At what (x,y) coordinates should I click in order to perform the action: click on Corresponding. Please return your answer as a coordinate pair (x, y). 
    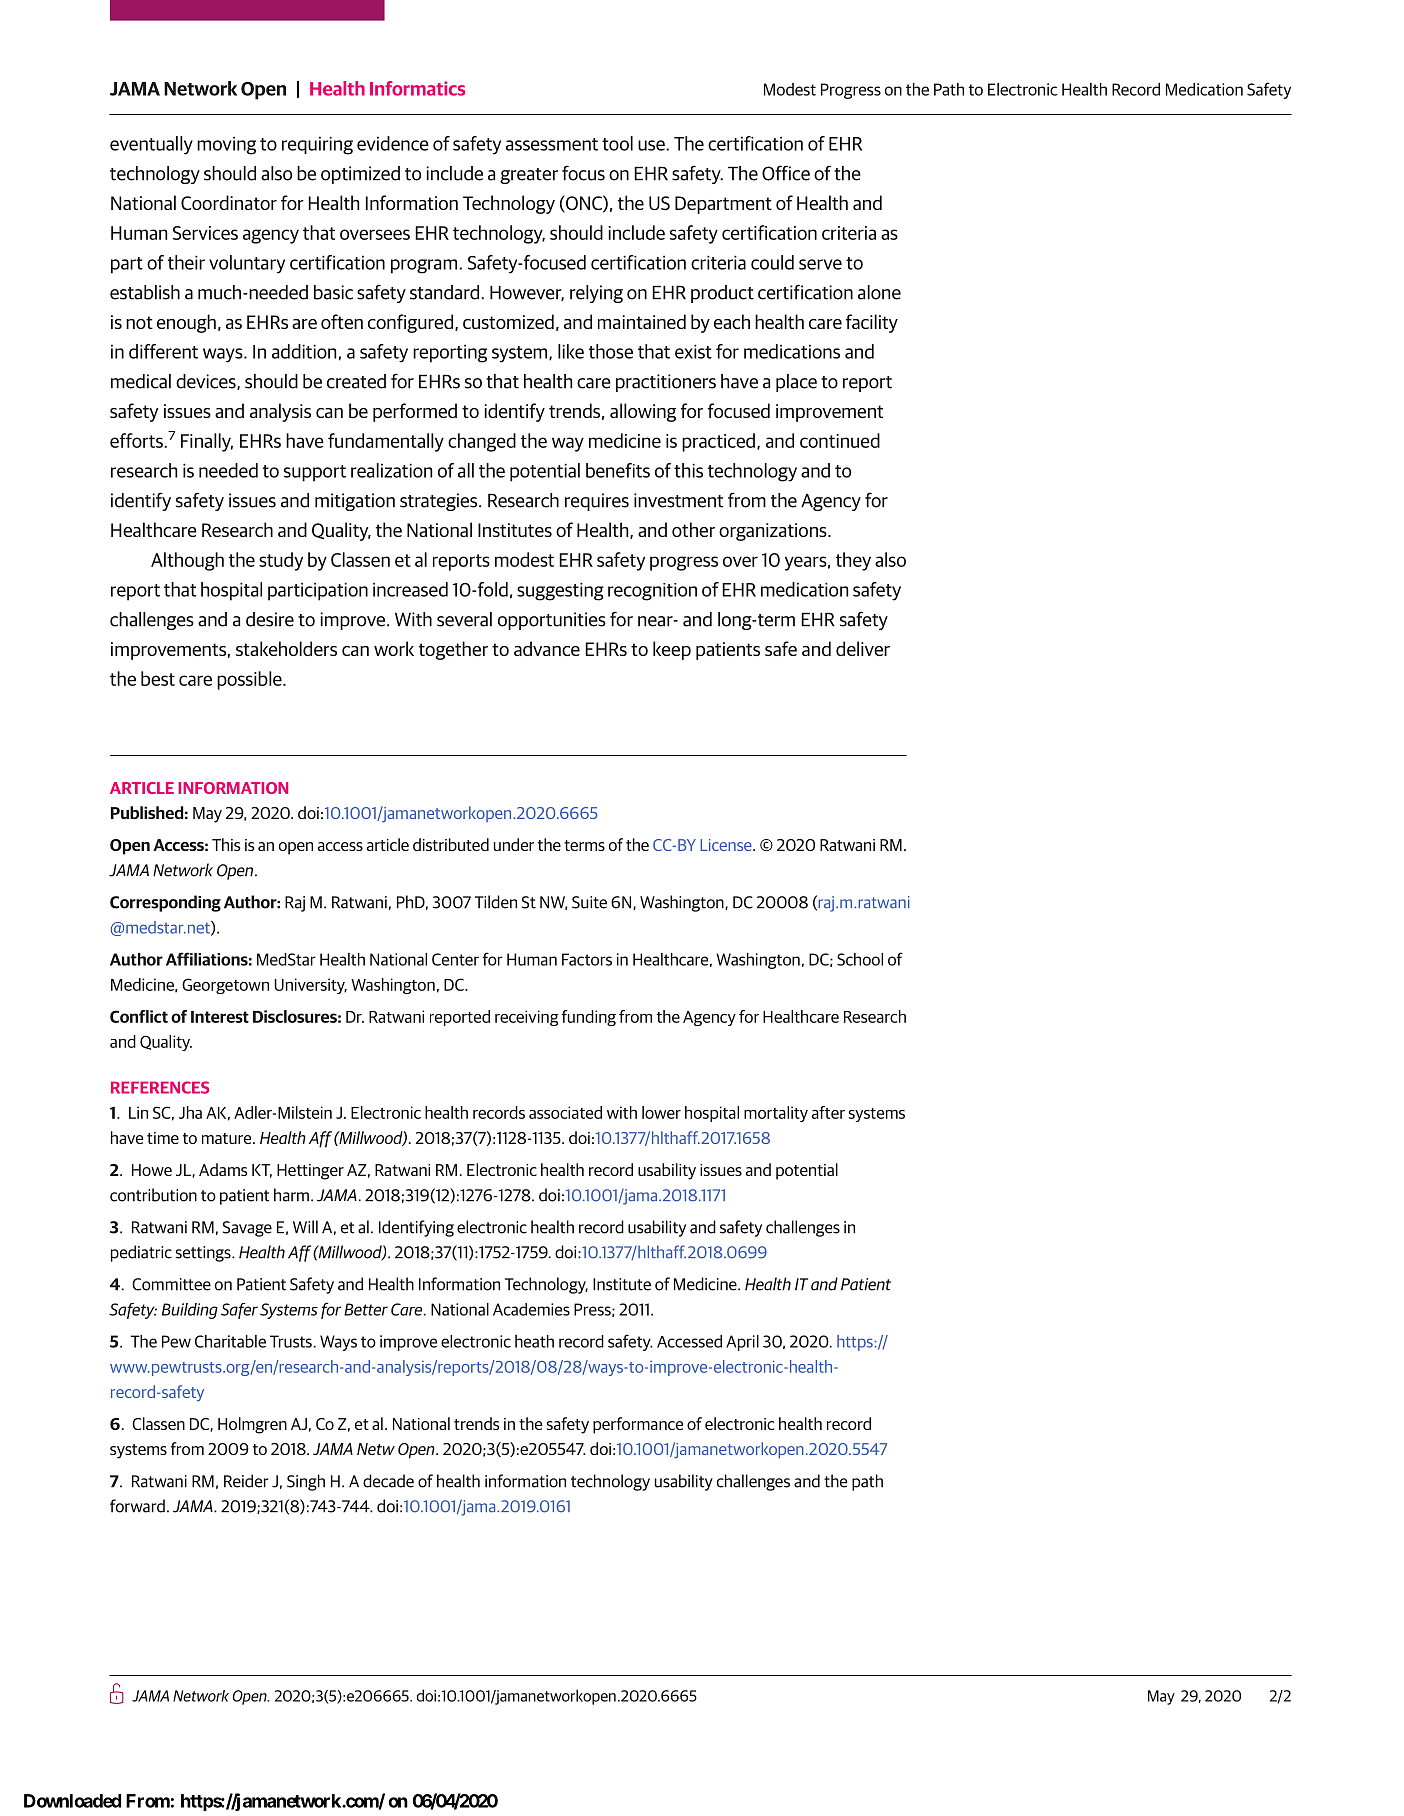
    Looking at the image, I should click on (165, 903).
